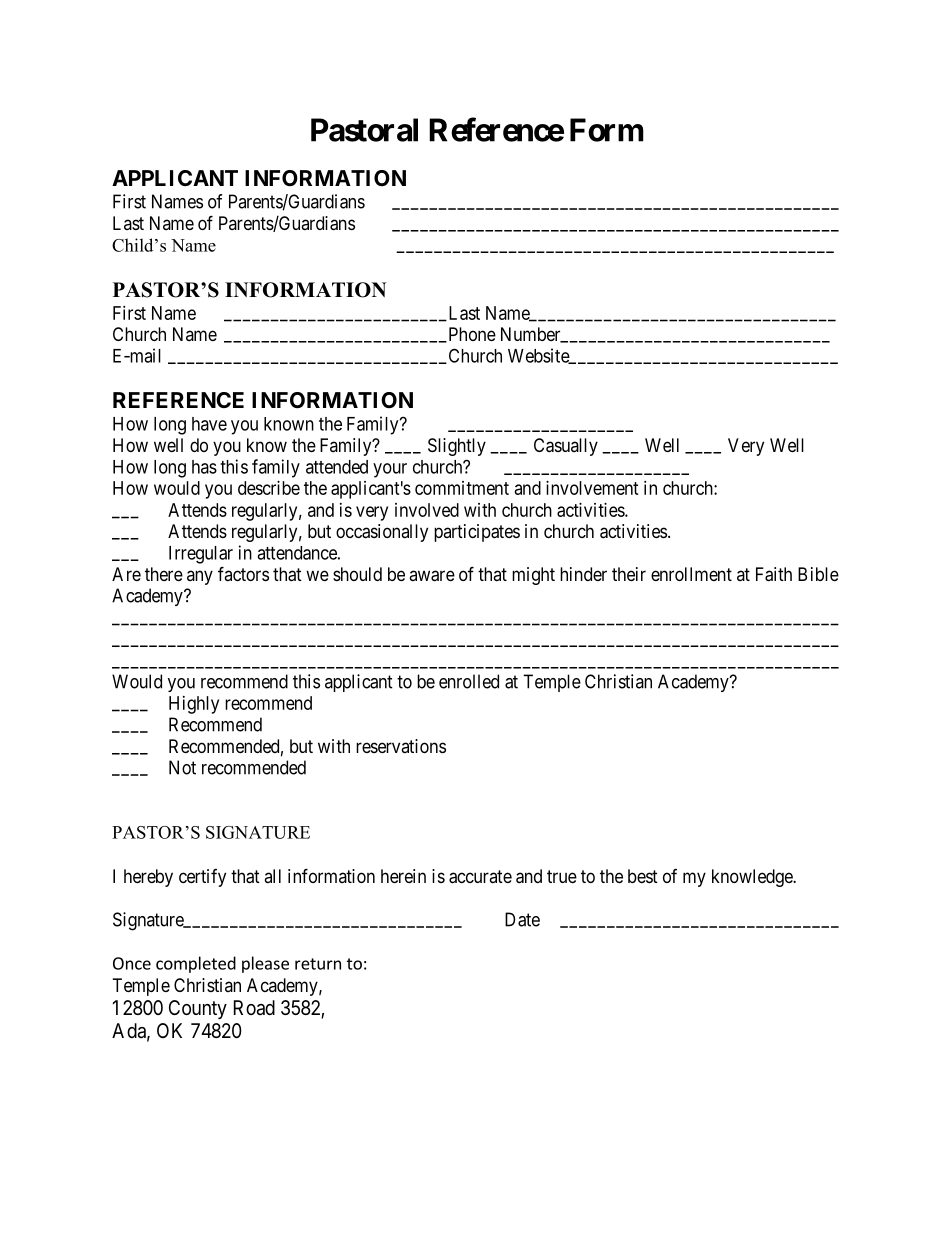 The height and width of the screenshot is (1233, 952). What do you see at coordinates (209, 424) in the screenshot?
I see `have` at bounding box center [209, 424].
